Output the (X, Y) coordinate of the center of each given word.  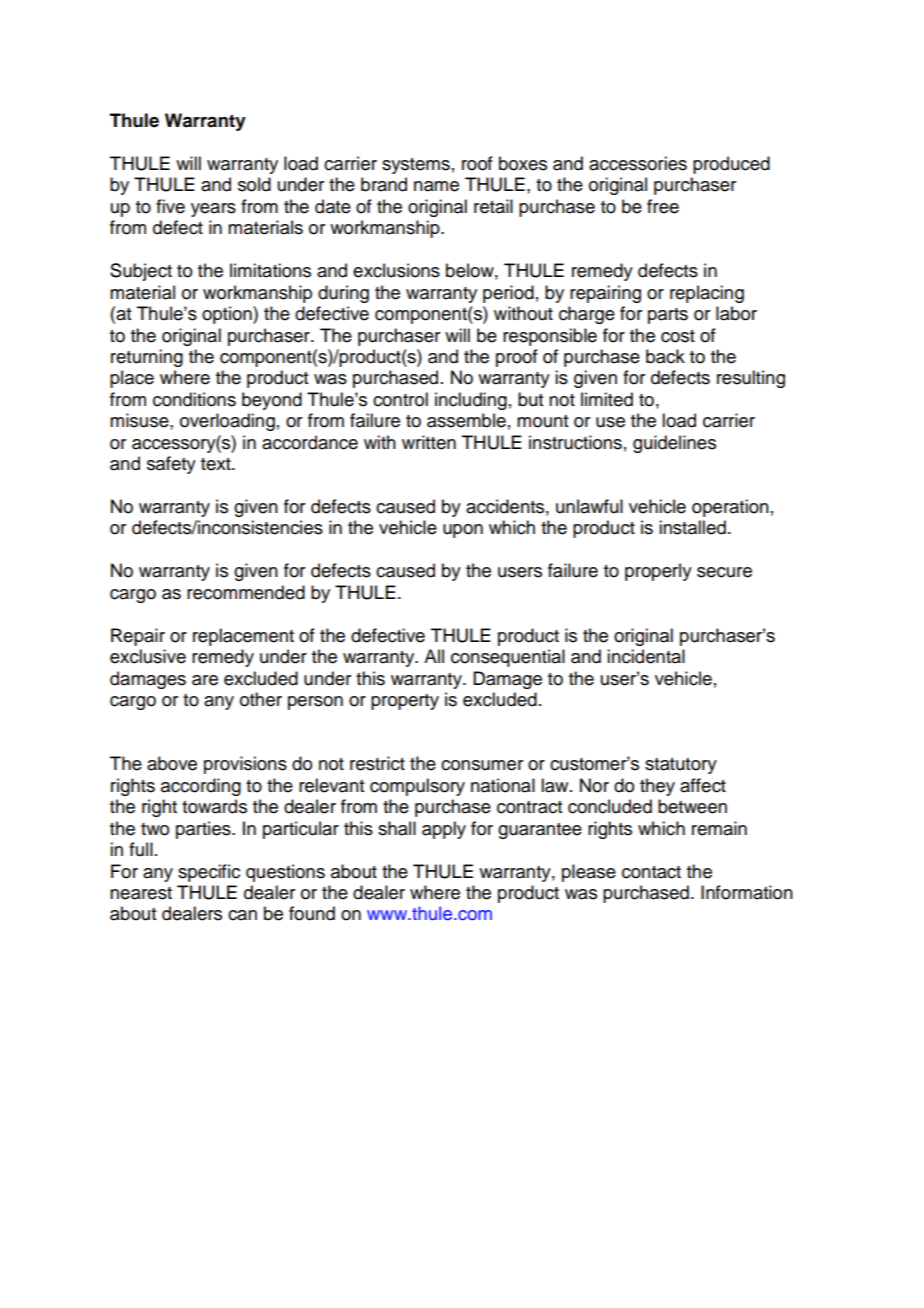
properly (658, 572)
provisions (245, 765)
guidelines (674, 444)
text (217, 464)
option (228, 315)
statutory (681, 766)
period (508, 294)
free (663, 206)
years (213, 210)
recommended (246, 592)
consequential (508, 658)
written (429, 442)
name (436, 186)
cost (678, 336)
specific (209, 873)
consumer (482, 765)
